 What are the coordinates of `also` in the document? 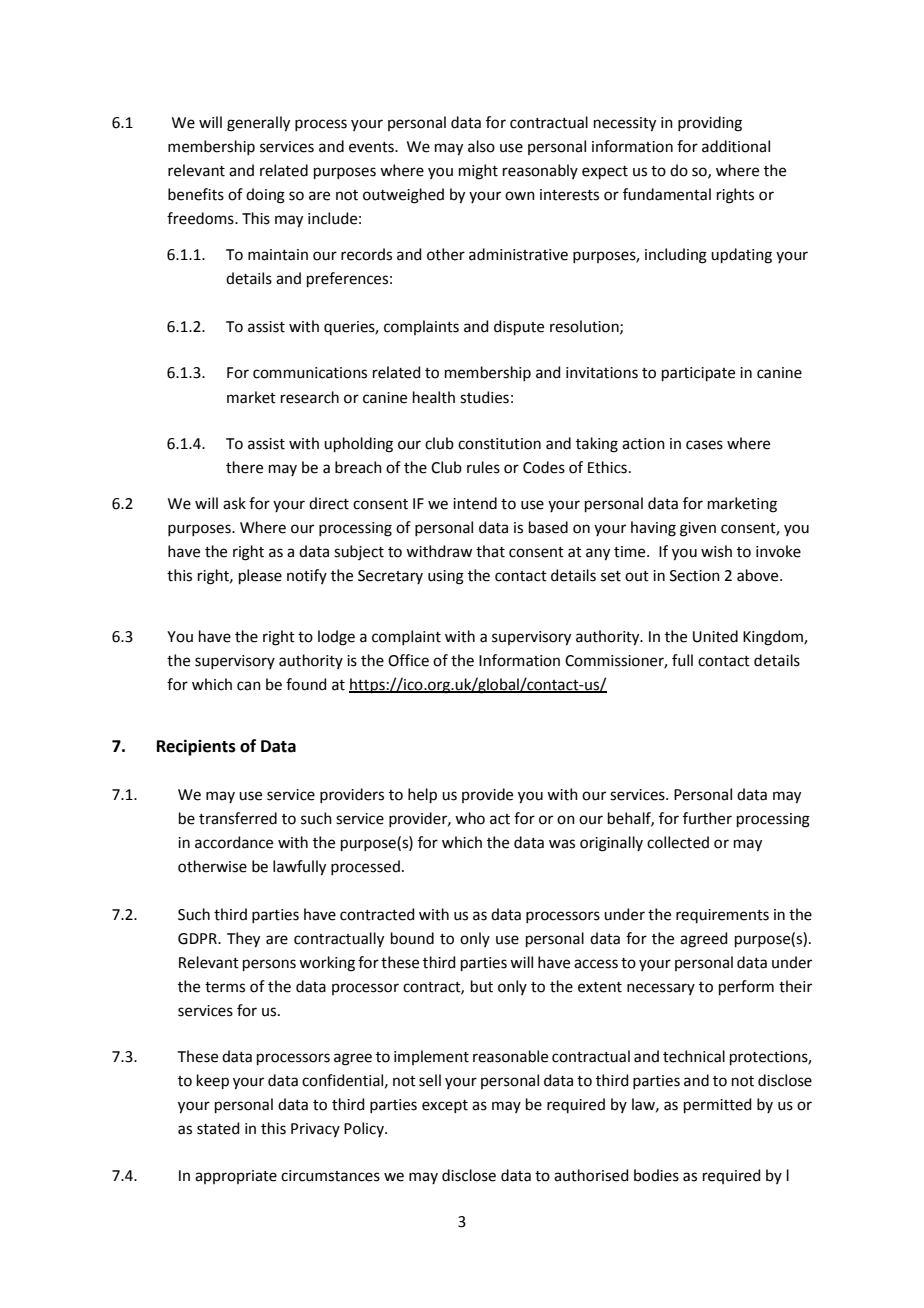 It's located at (481, 146).
